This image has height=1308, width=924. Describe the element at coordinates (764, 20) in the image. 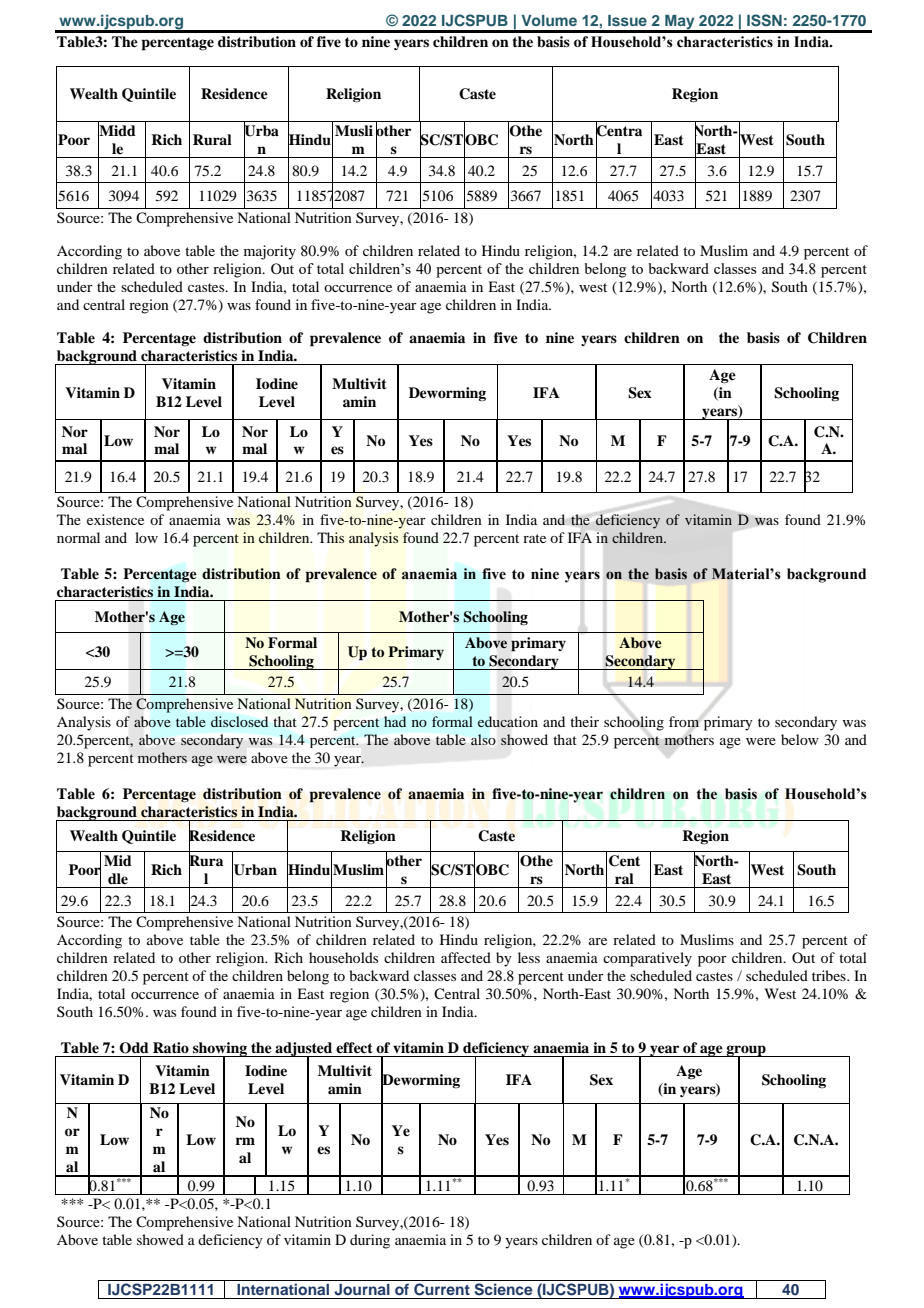

I see `ISSN` at that location.
